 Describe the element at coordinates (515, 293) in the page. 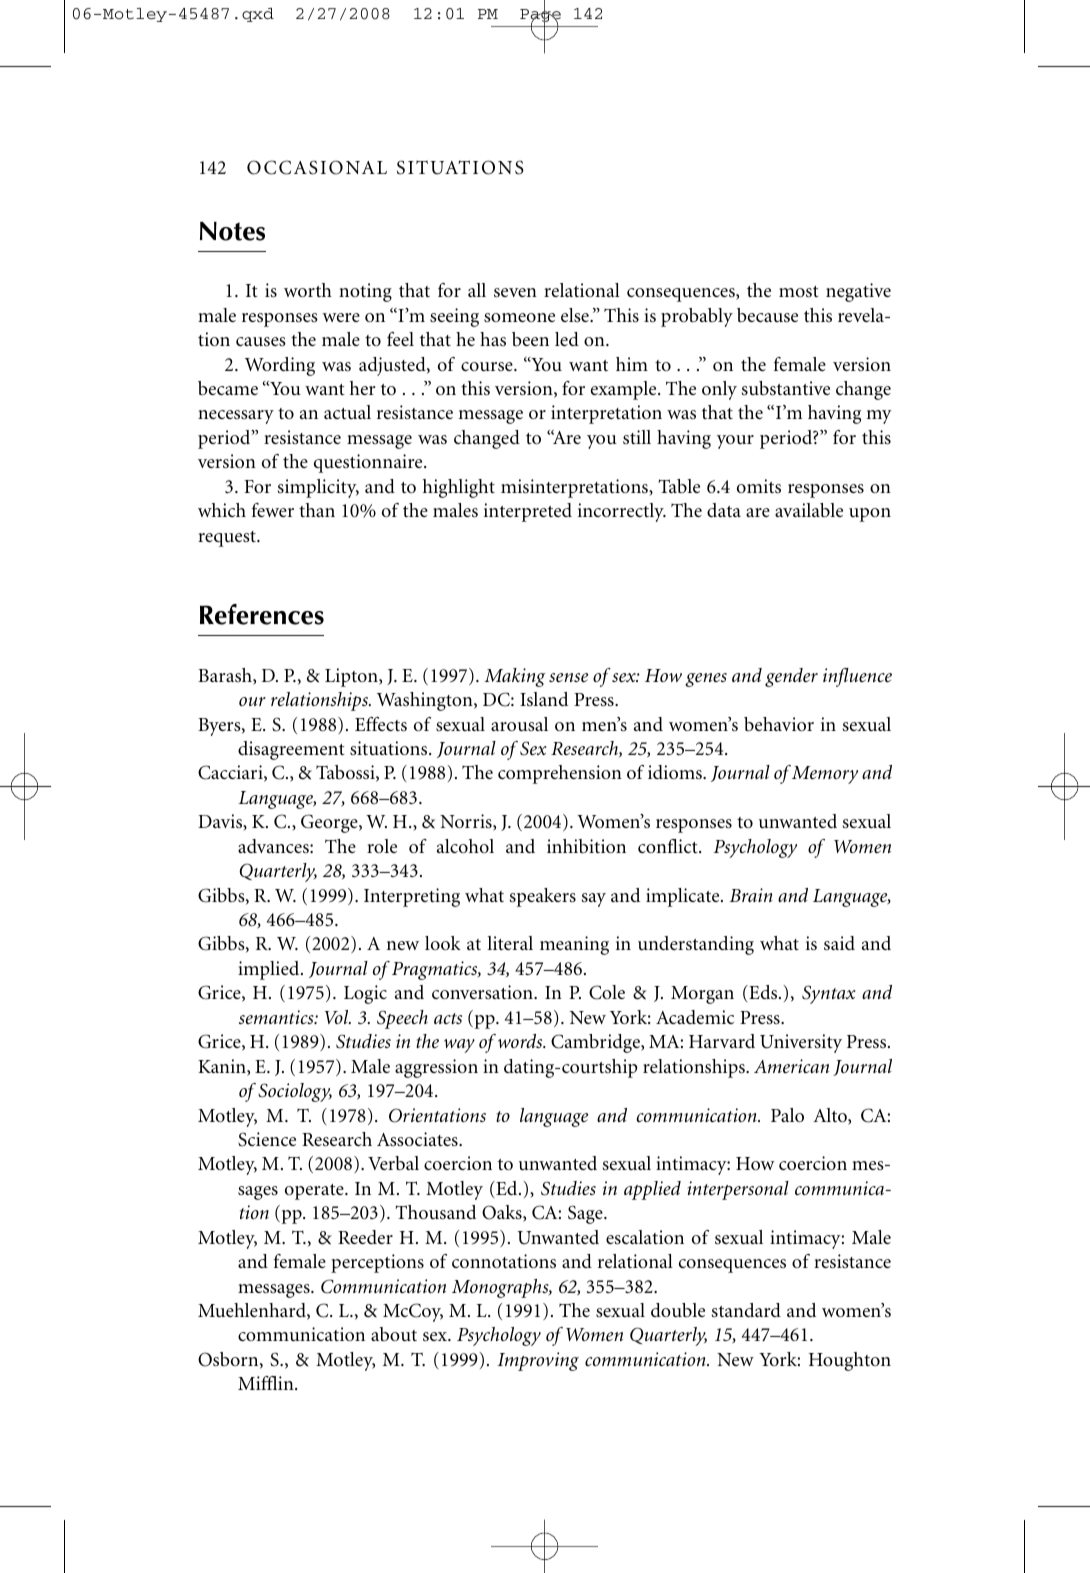

I see `seven` at that location.
